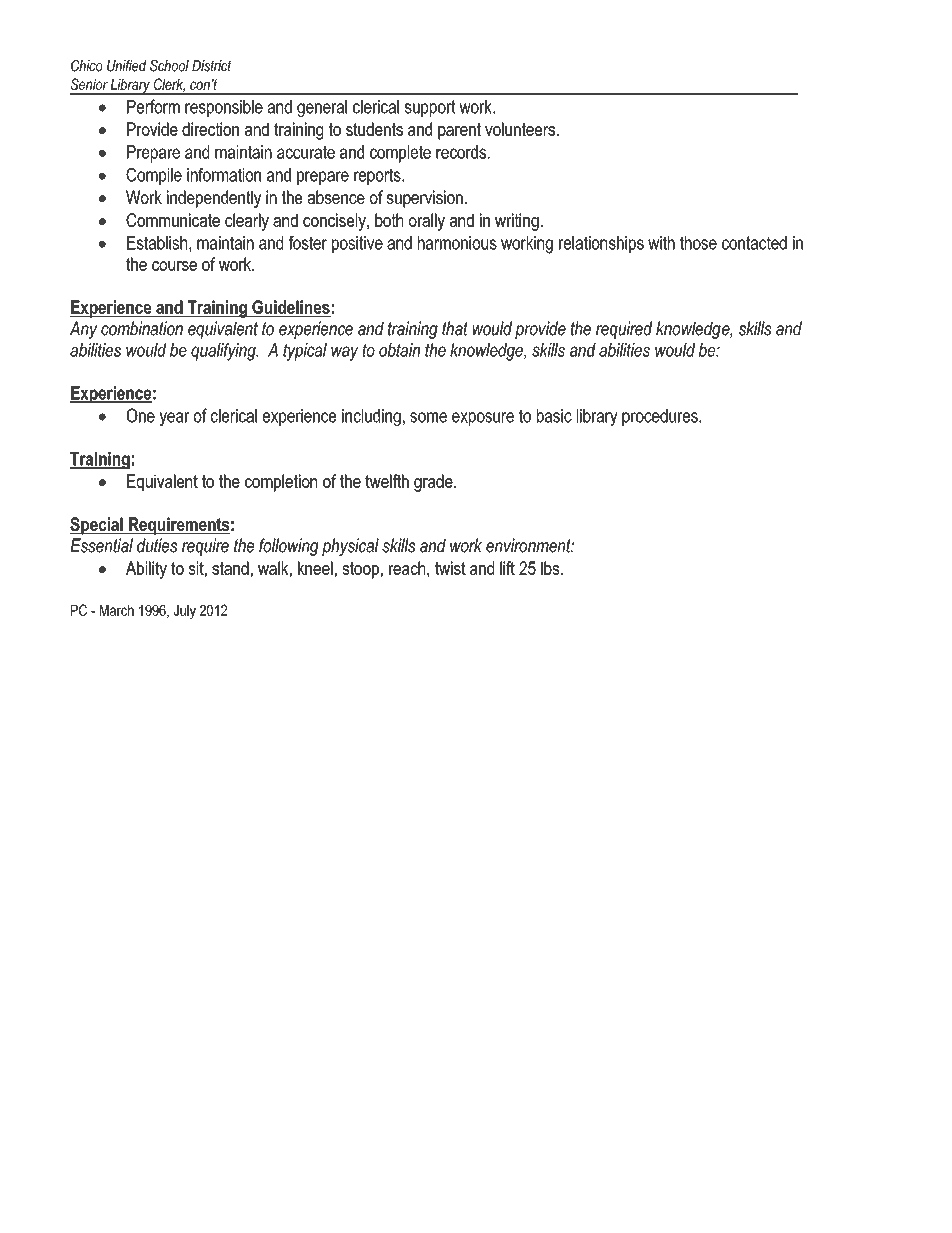  What do you see at coordinates (399, 350) in the screenshot?
I see `obtain` at bounding box center [399, 350].
